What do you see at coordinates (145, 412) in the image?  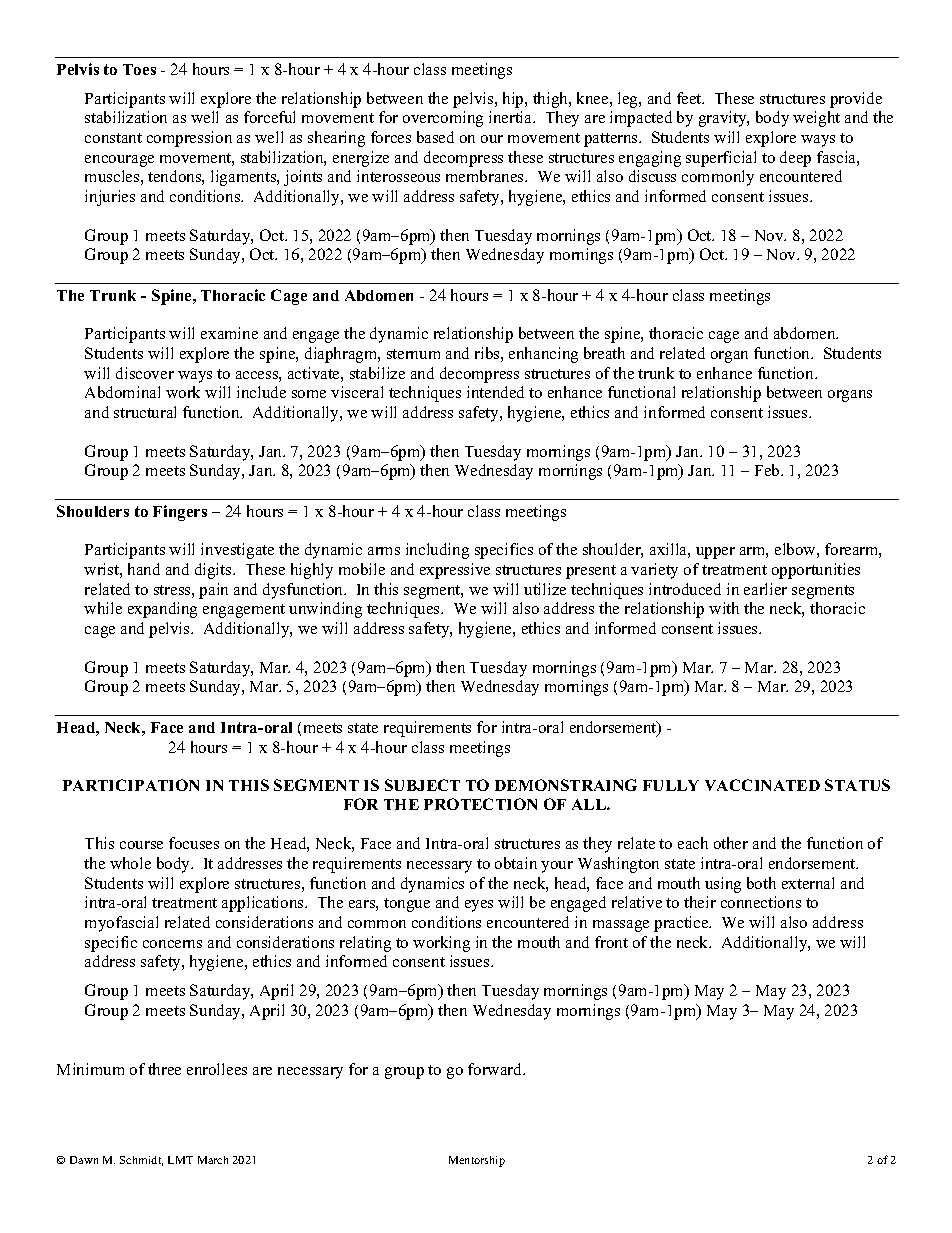 I see `structural` at bounding box center [145, 412].
